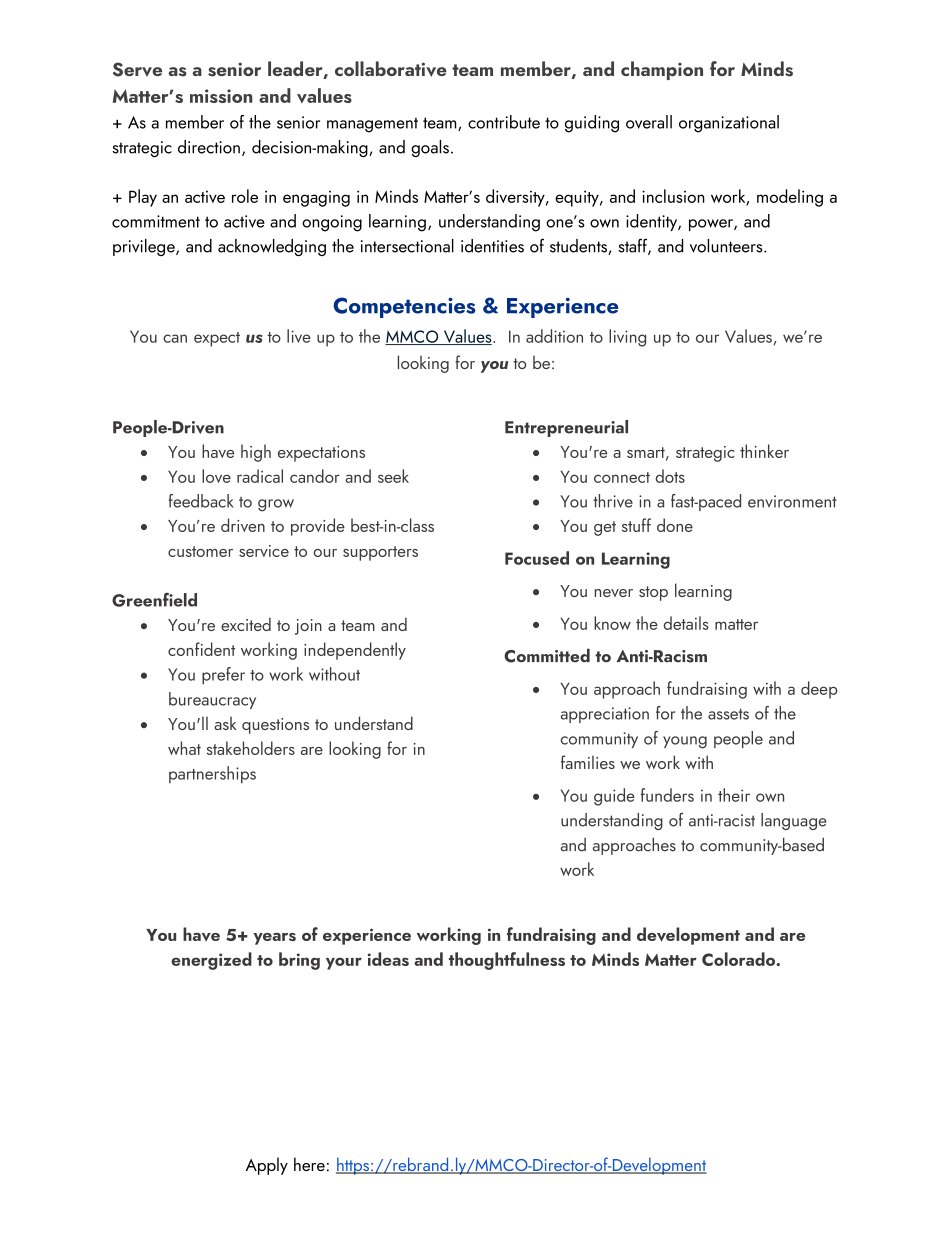 The height and width of the image is (1233, 952). What do you see at coordinates (256, 453) in the image?
I see `high` at bounding box center [256, 453].
